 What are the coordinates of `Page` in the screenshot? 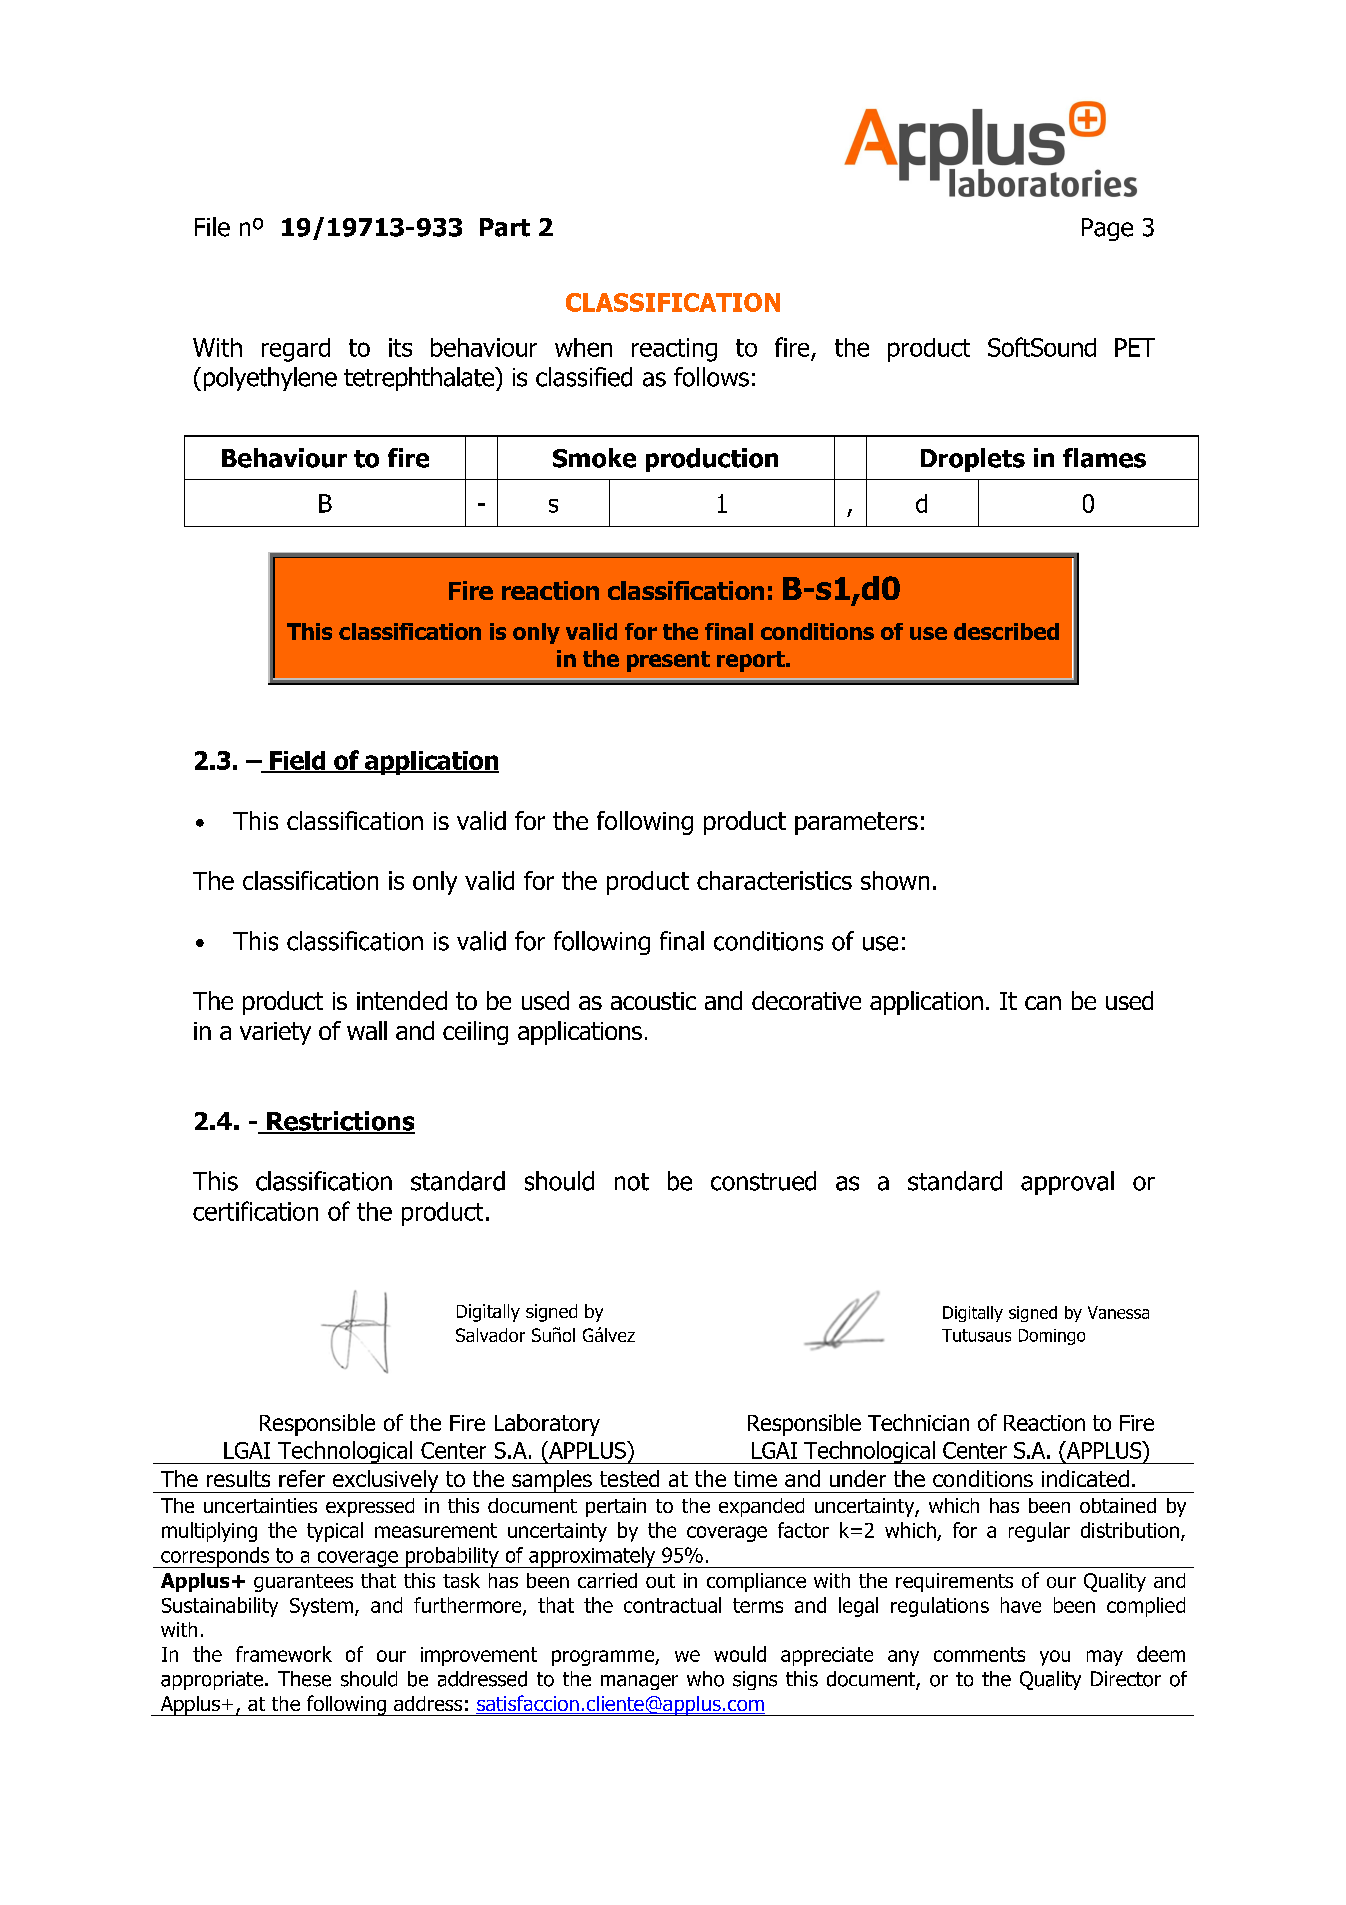 It's located at (1107, 229).
